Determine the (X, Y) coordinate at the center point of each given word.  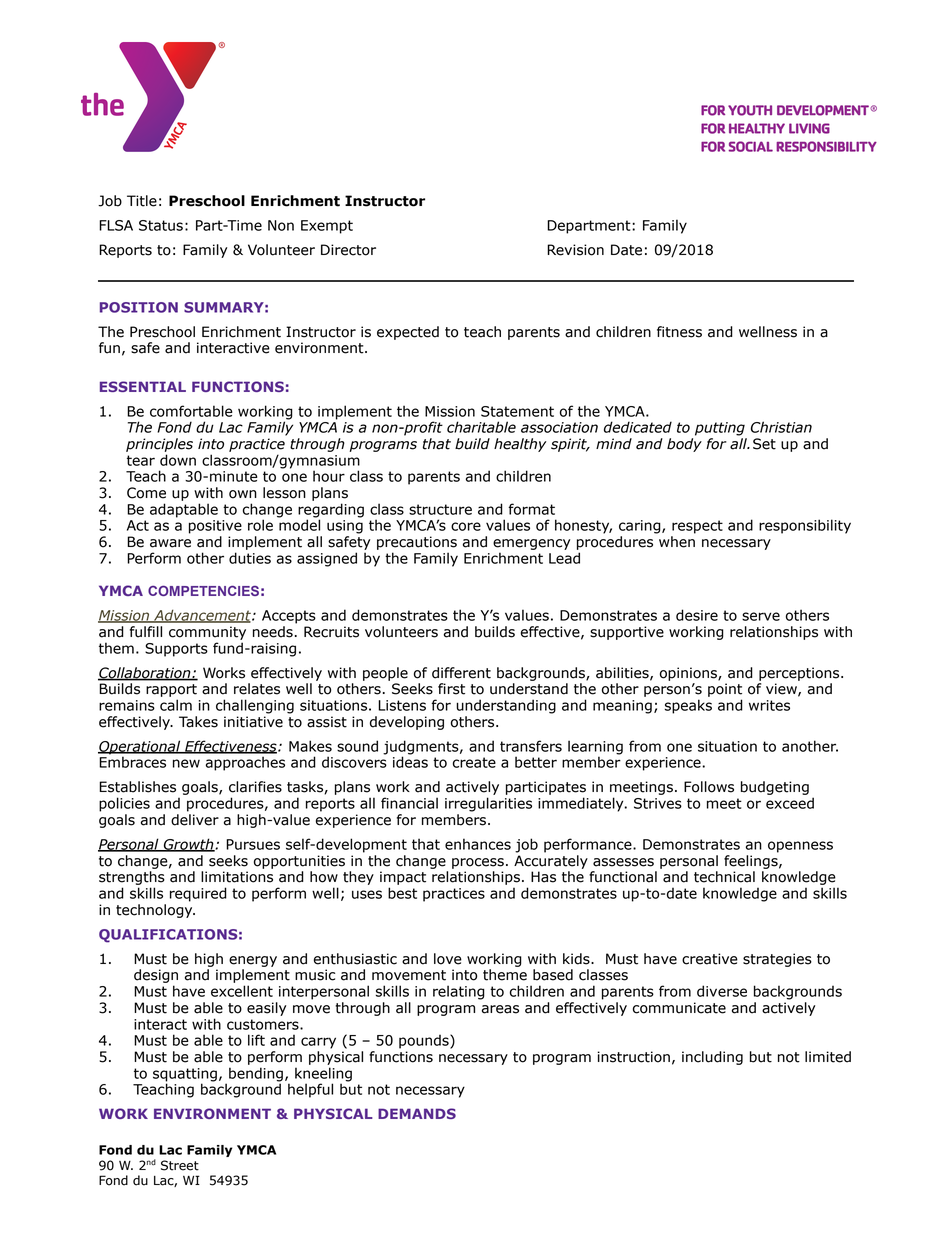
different (461, 673)
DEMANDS (417, 1113)
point (725, 690)
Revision (575, 250)
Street (180, 1165)
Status (161, 225)
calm (176, 705)
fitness (679, 332)
